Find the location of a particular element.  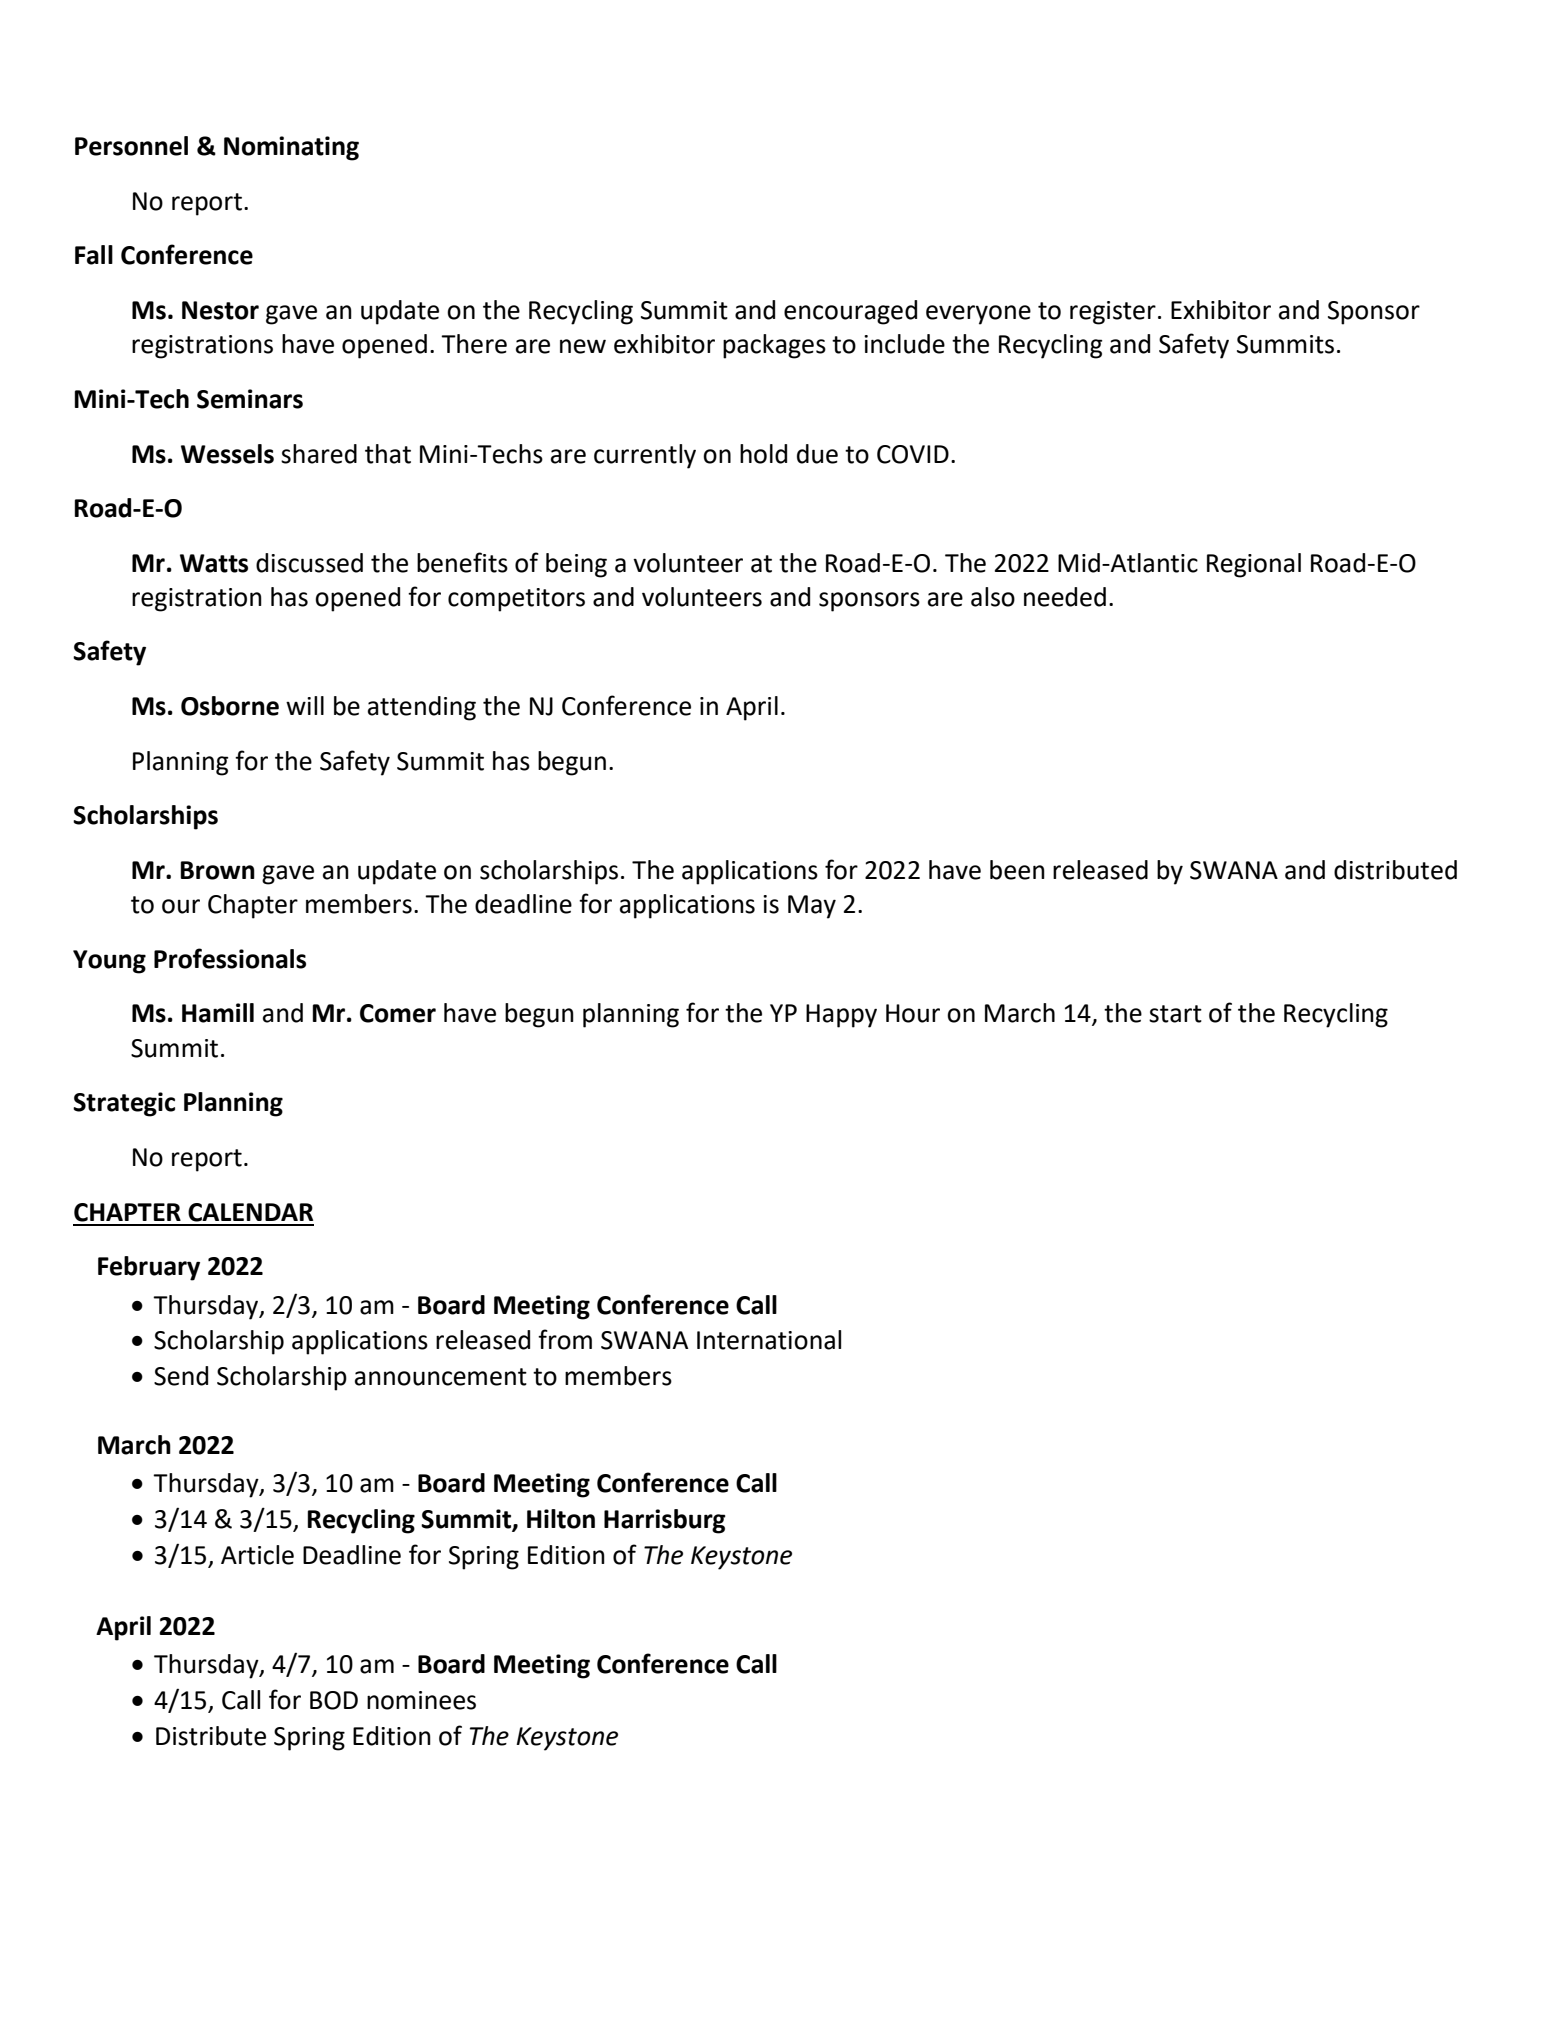

May is located at coordinates (812, 907).
